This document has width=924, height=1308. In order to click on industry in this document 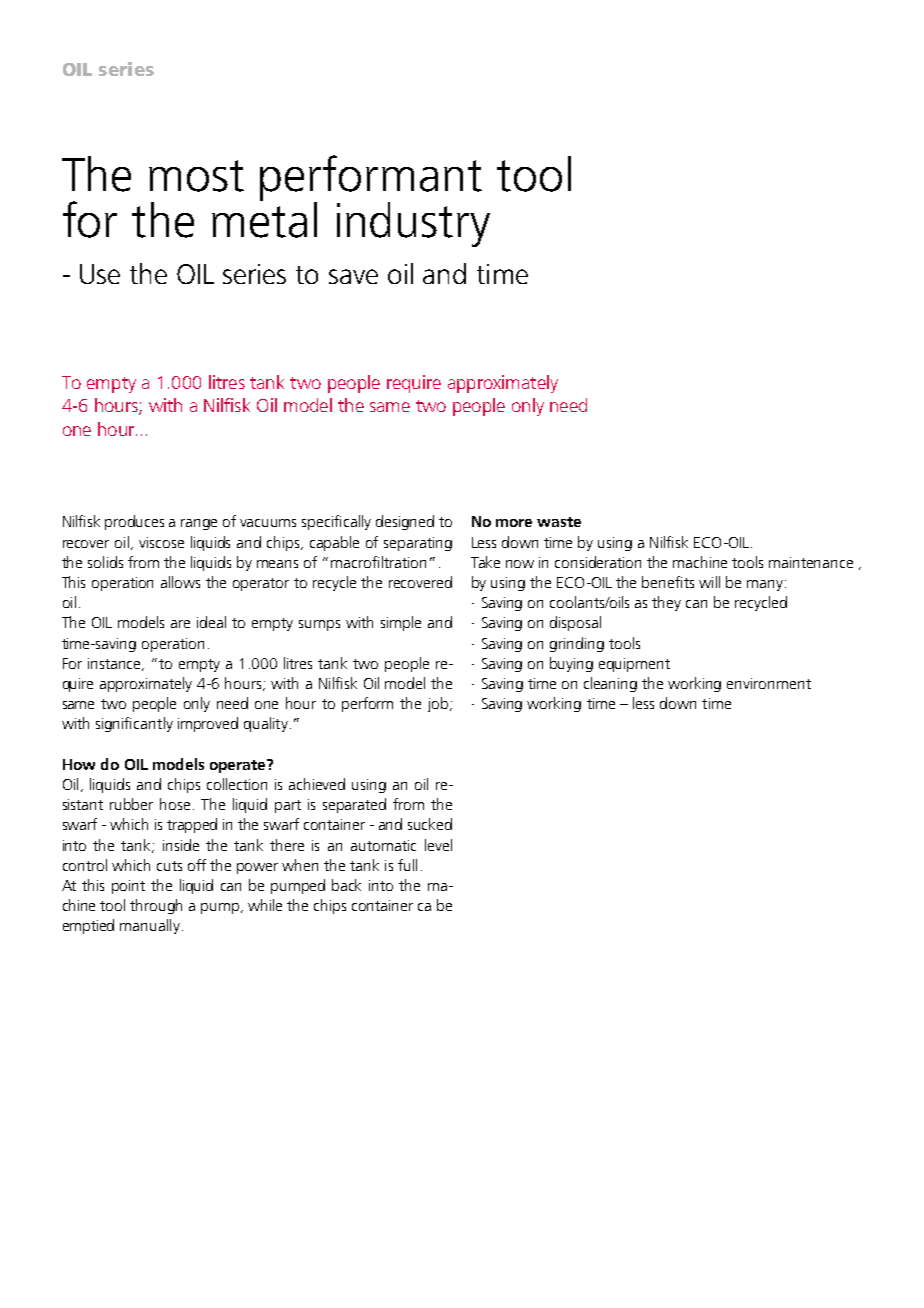, I will do `click(413, 224)`.
